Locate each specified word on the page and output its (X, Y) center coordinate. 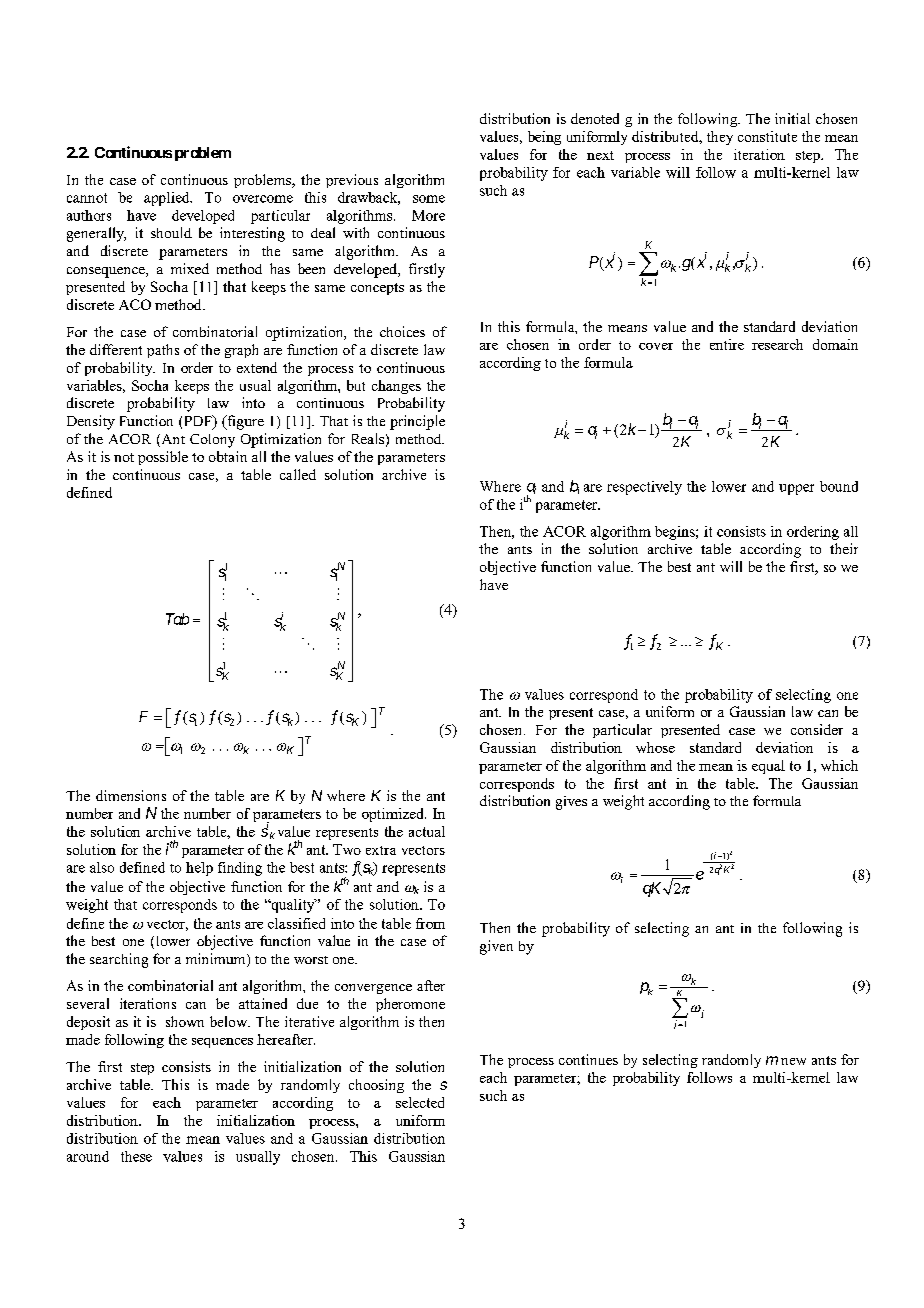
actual (427, 831)
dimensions (131, 795)
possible (163, 458)
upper (796, 489)
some (429, 199)
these (136, 1156)
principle (417, 422)
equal (768, 767)
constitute (767, 136)
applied (168, 199)
